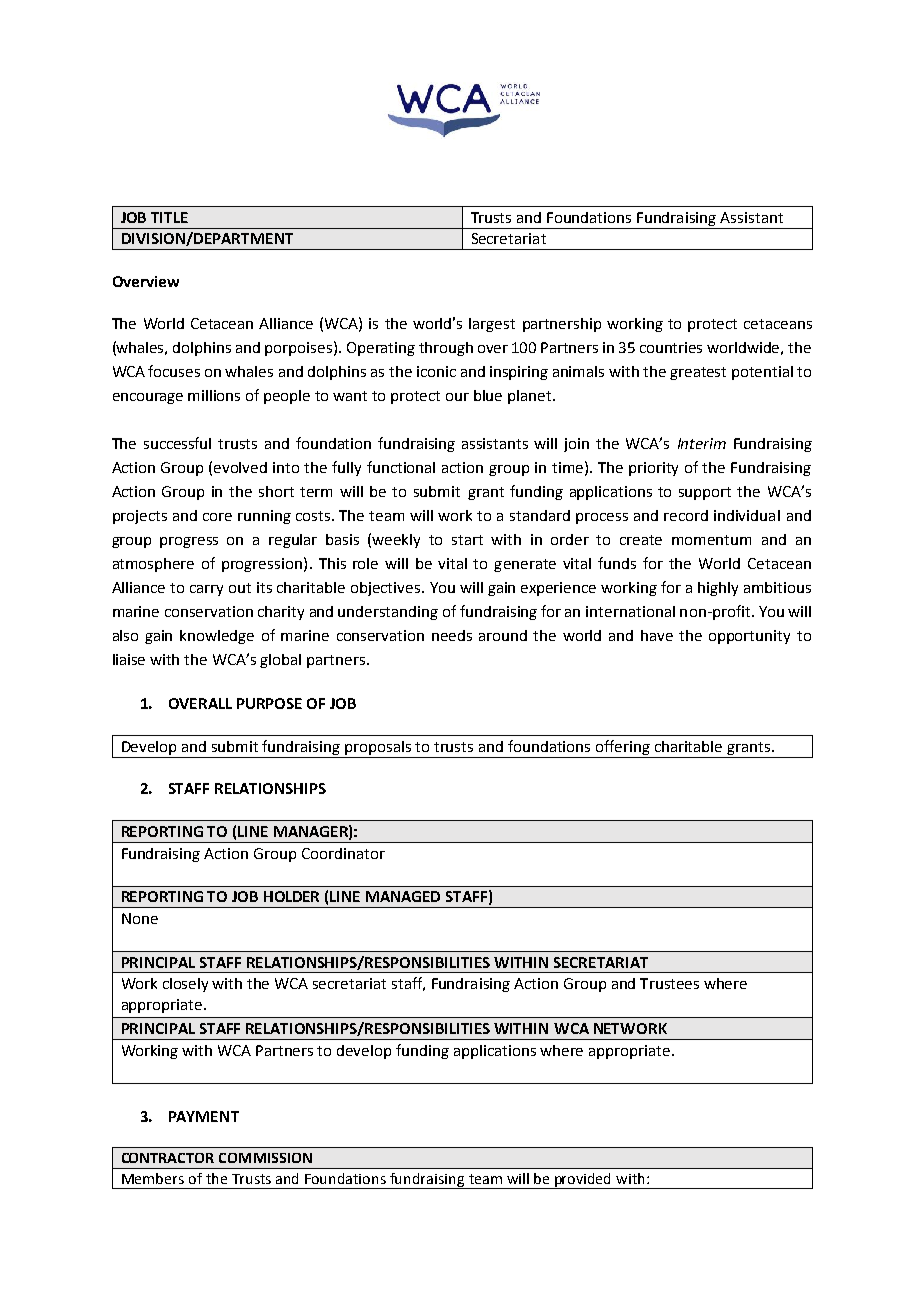  Describe the element at coordinates (168, 1158) in the screenshot. I see `CONTRACTOR` at that location.
